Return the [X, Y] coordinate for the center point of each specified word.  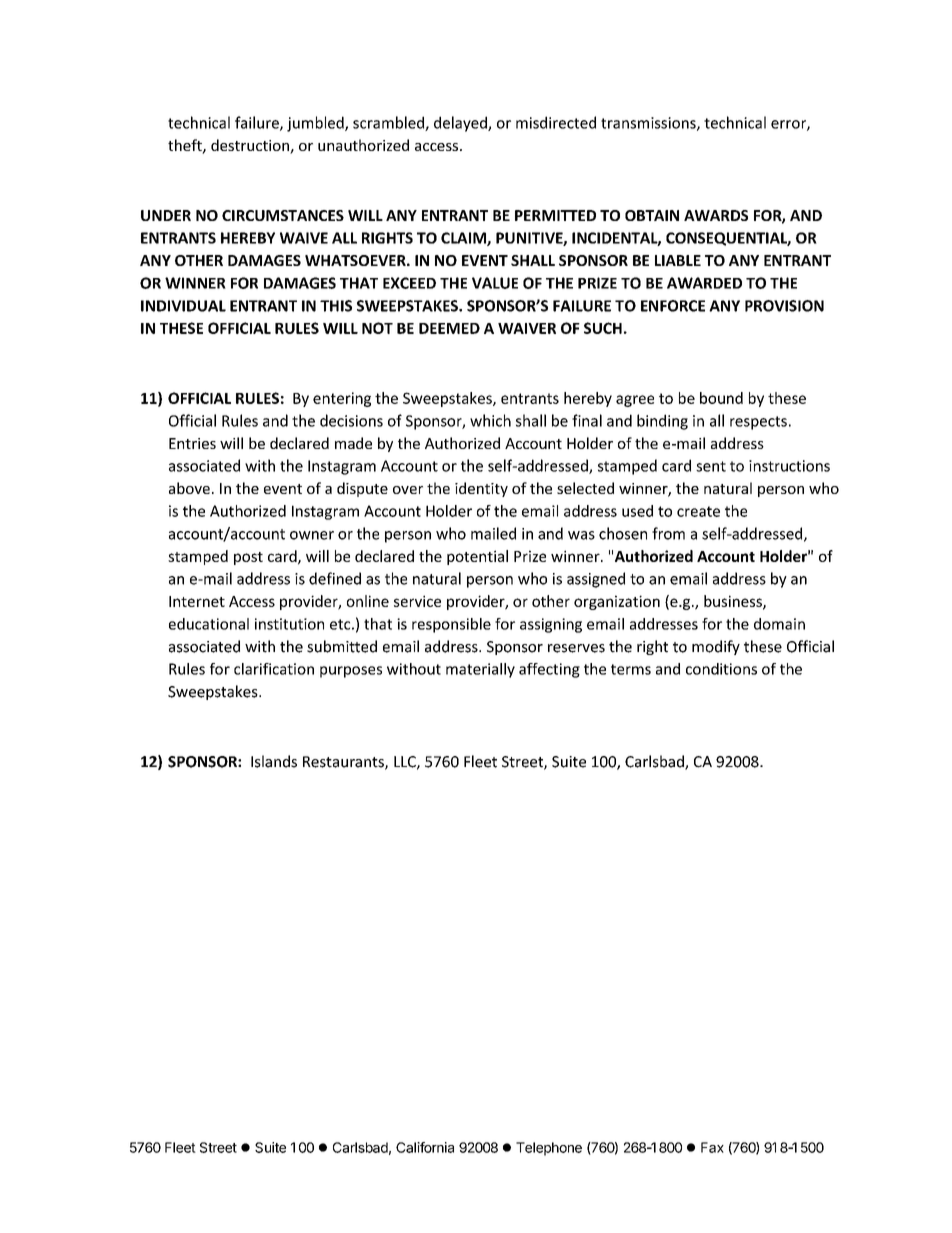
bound [721, 398]
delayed [461, 124]
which [490, 420]
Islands [274, 761]
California [425, 1147]
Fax [712, 1147]
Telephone [549, 1149]
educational [209, 624]
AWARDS [716, 215]
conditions [721, 669]
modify [716, 647]
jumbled [316, 124]
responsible [451, 625]
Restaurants [344, 763]
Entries [192, 443]
